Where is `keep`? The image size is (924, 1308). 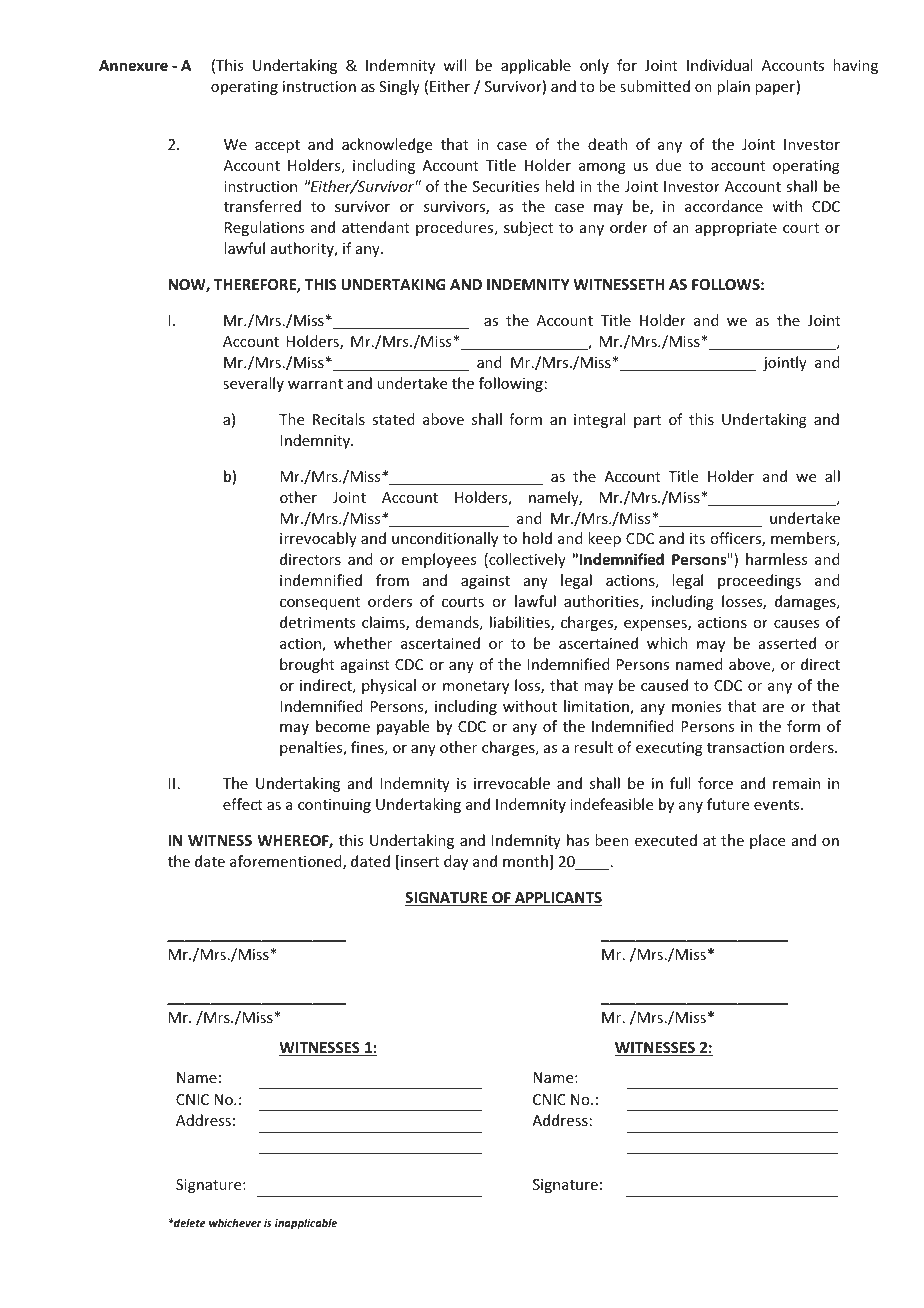
keep is located at coordinates (604, 539).
